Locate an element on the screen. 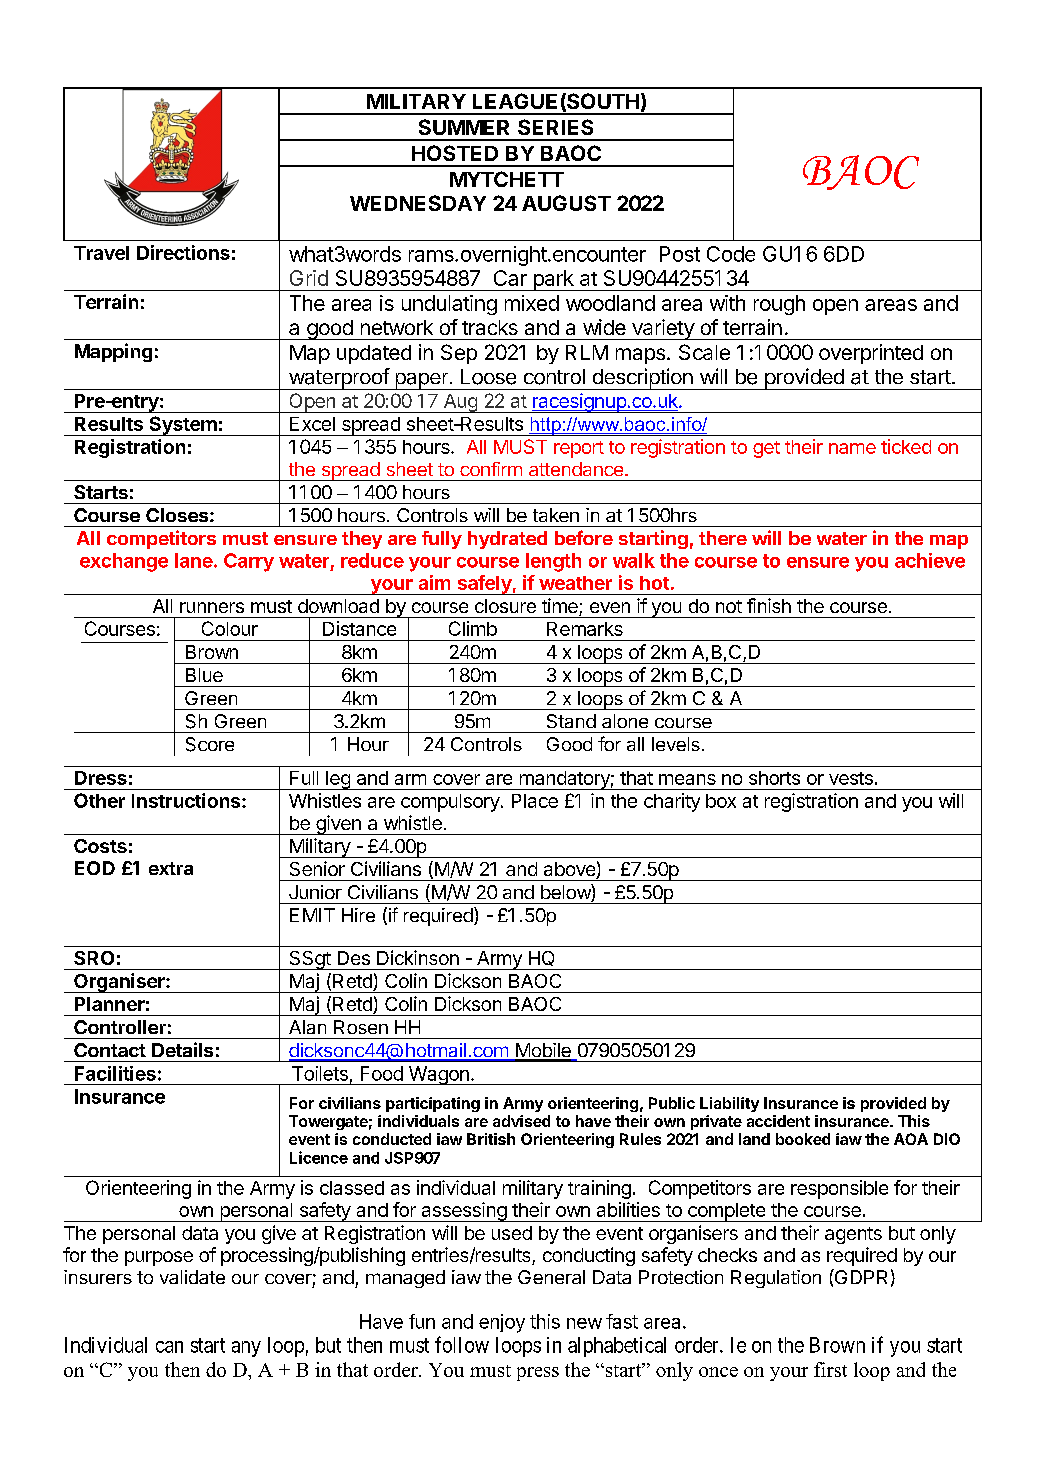 This screenshot has height=1478, width=1045. Code is located at coordinates (731, 254).
